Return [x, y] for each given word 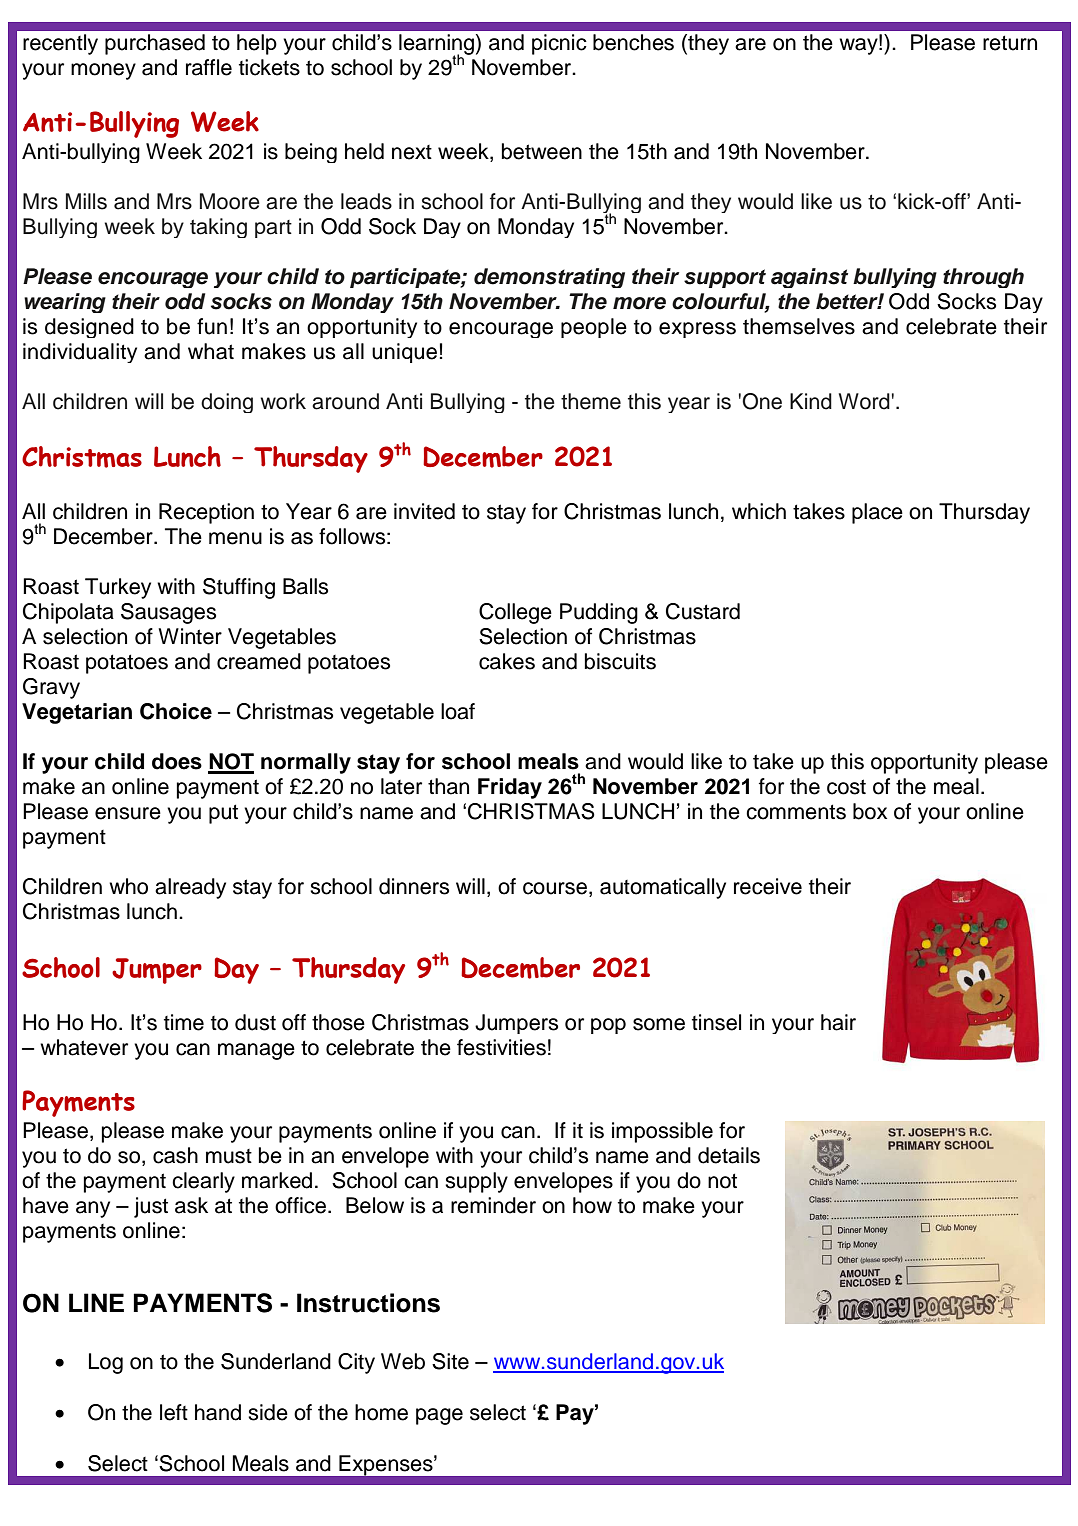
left [174, 1412]
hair [838, 1022]
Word [864, 401]
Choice [176, 711]
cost [846, 787]
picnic [559, 44]
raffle [209, 67]
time [184, 1022]
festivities [501, 1047]
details [729, 1155]
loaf [458, 711]
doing [227, 403]
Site [450, 1361]
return [1010, 43]
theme [591, 401]
